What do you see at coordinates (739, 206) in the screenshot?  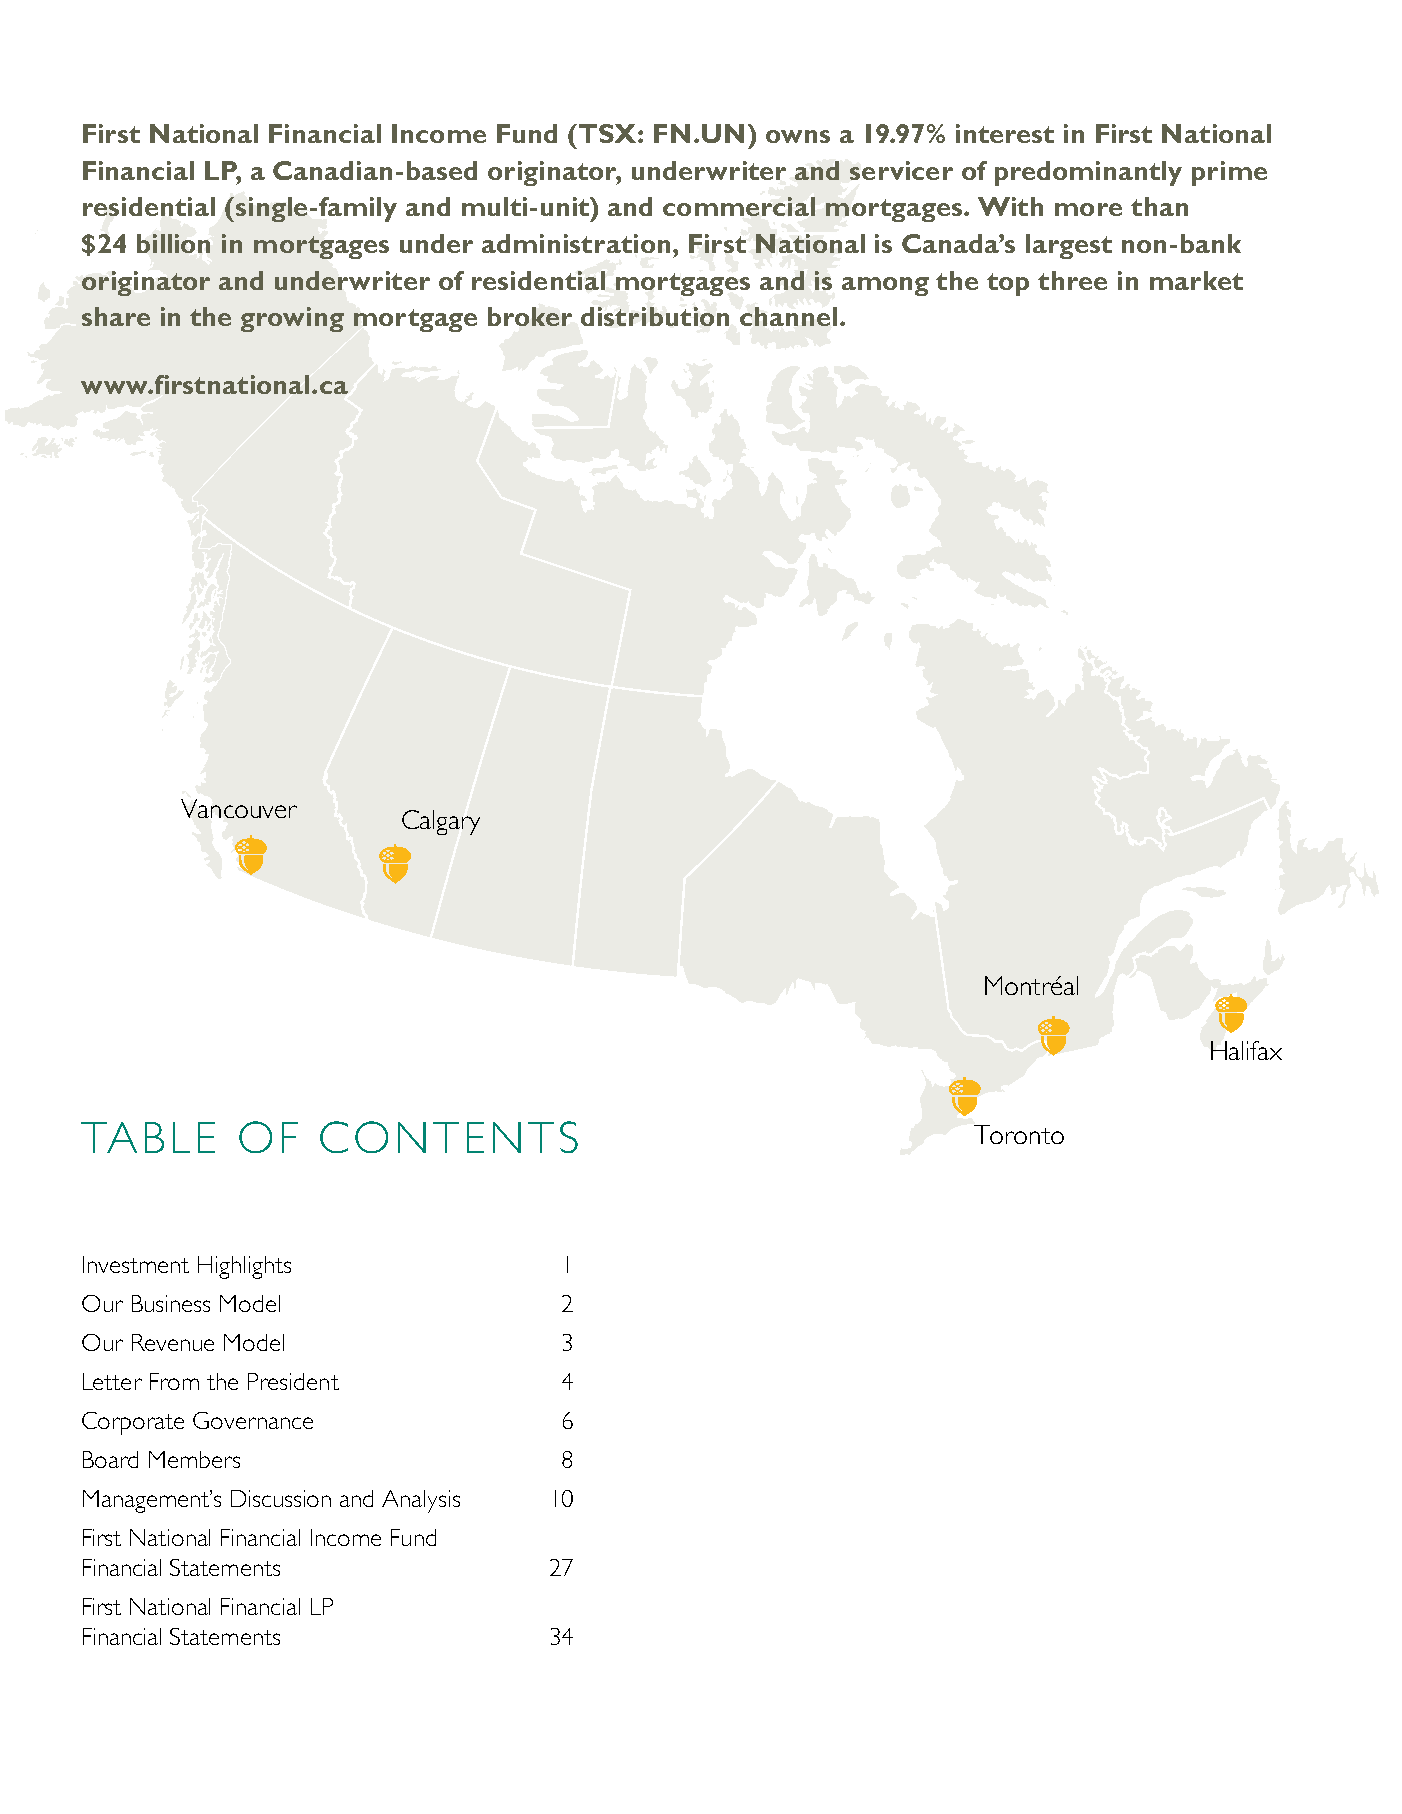 I see `commercial` at bounding box center [739, 206].
